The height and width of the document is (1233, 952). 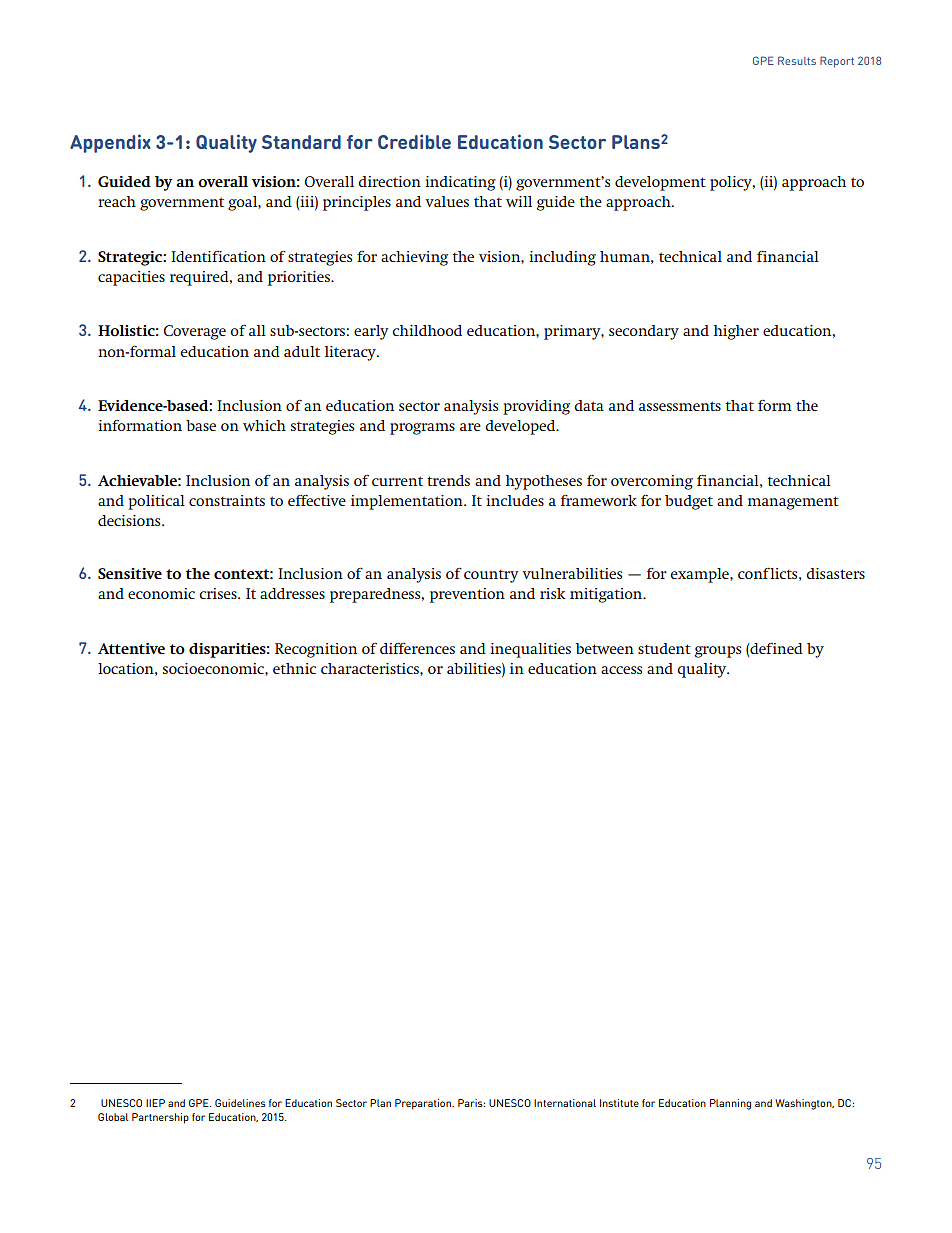 I want to click on Results, so click(x=797, y=60).
